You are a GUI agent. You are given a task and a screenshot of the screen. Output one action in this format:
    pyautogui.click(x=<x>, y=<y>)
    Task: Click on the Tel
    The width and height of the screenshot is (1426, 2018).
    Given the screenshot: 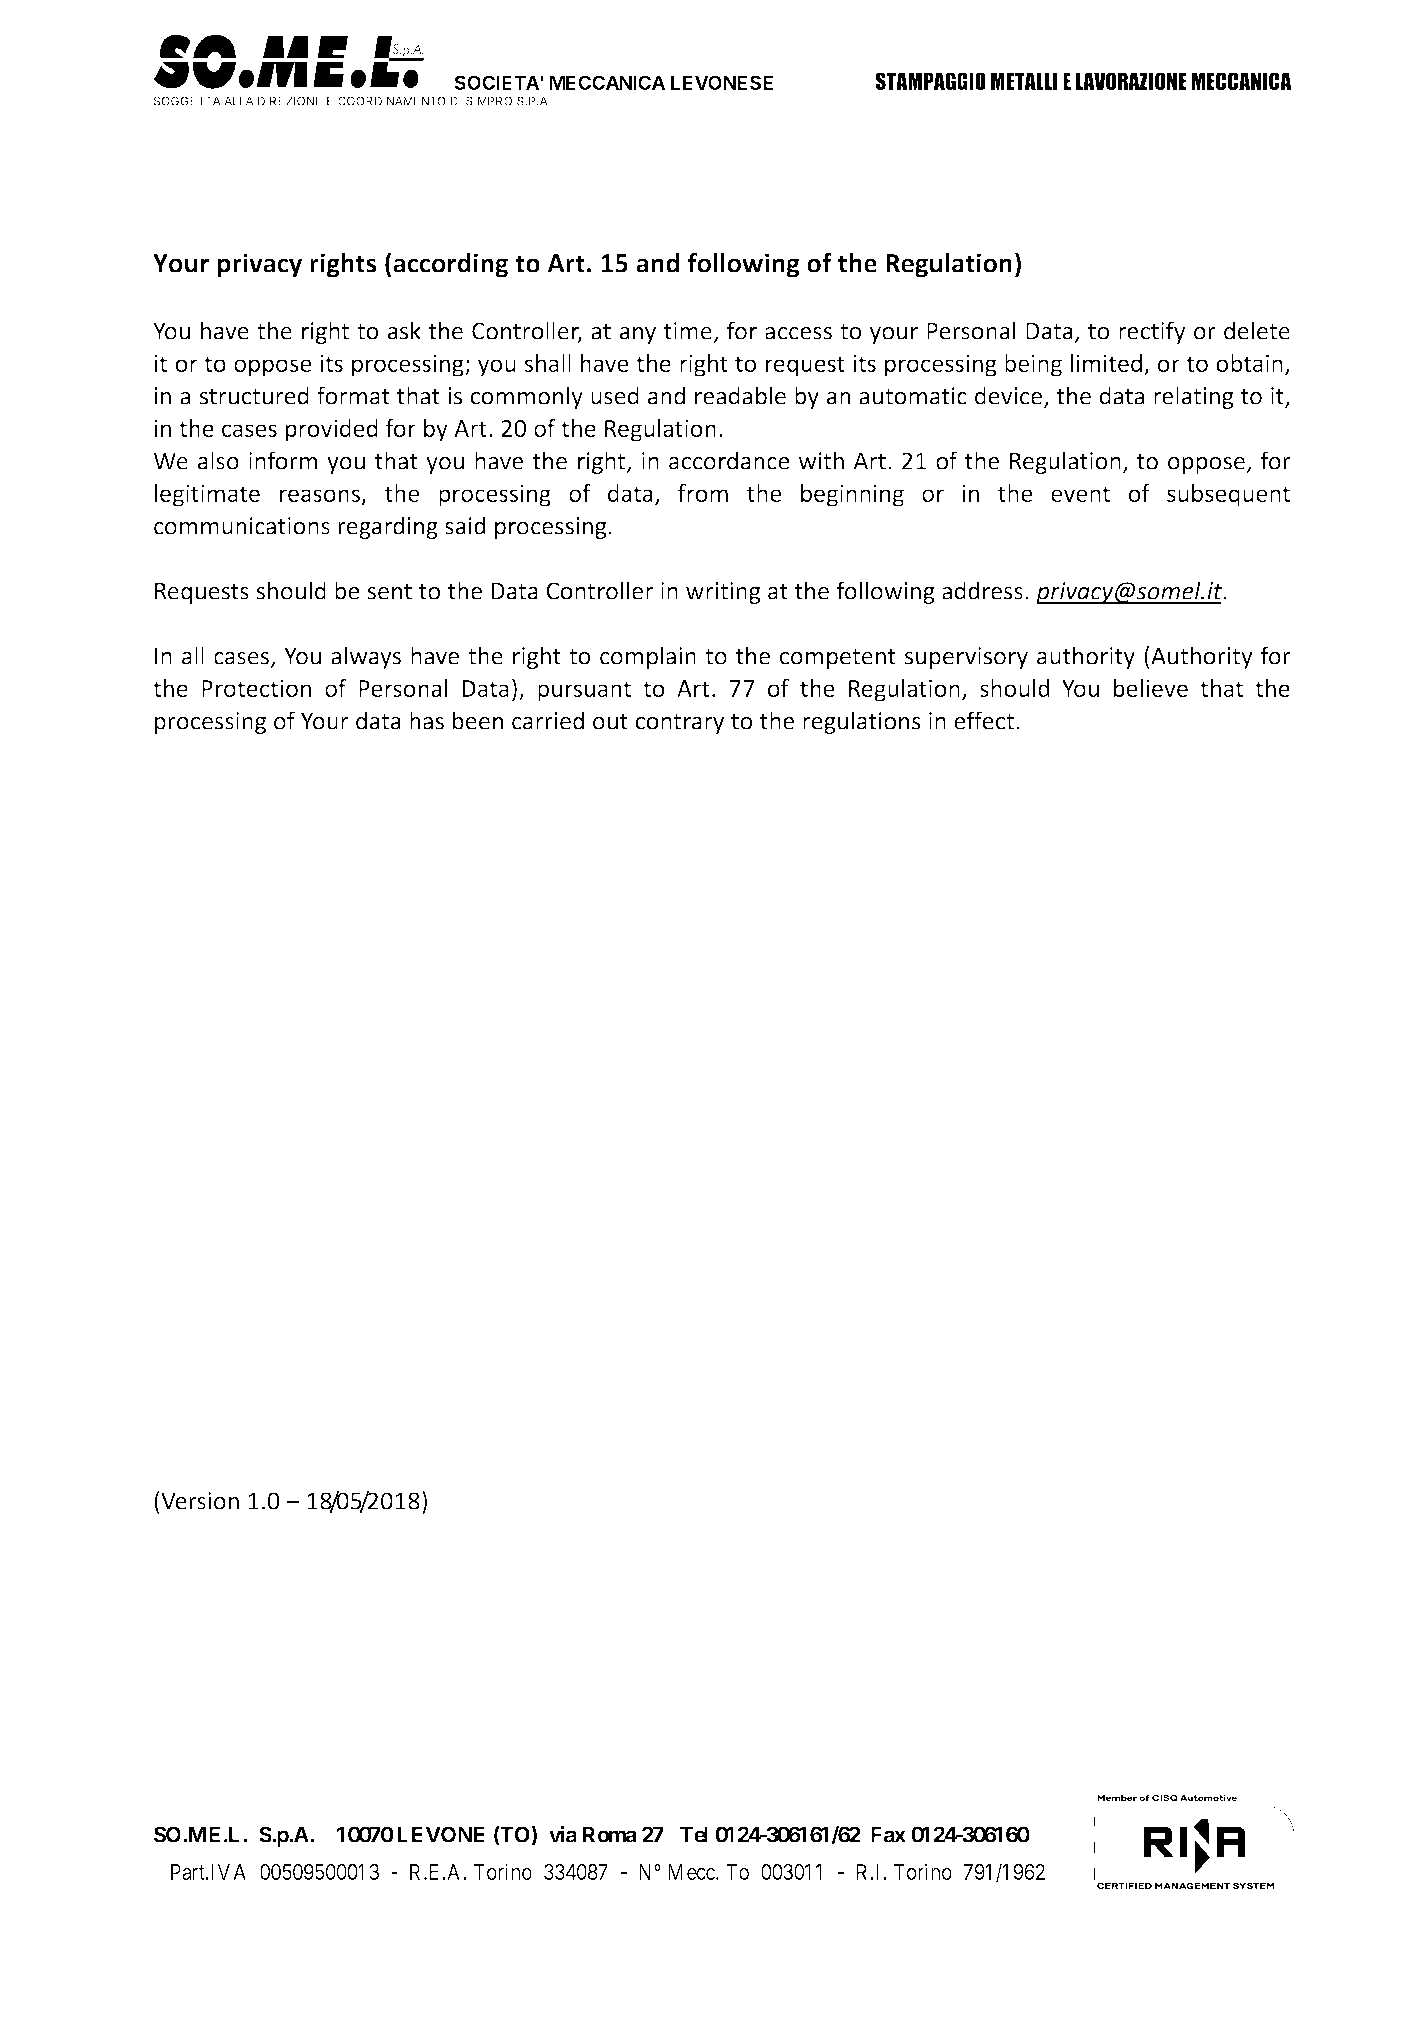 What is the action you would take?
    pyautogui.click(x=694, y=1834)
